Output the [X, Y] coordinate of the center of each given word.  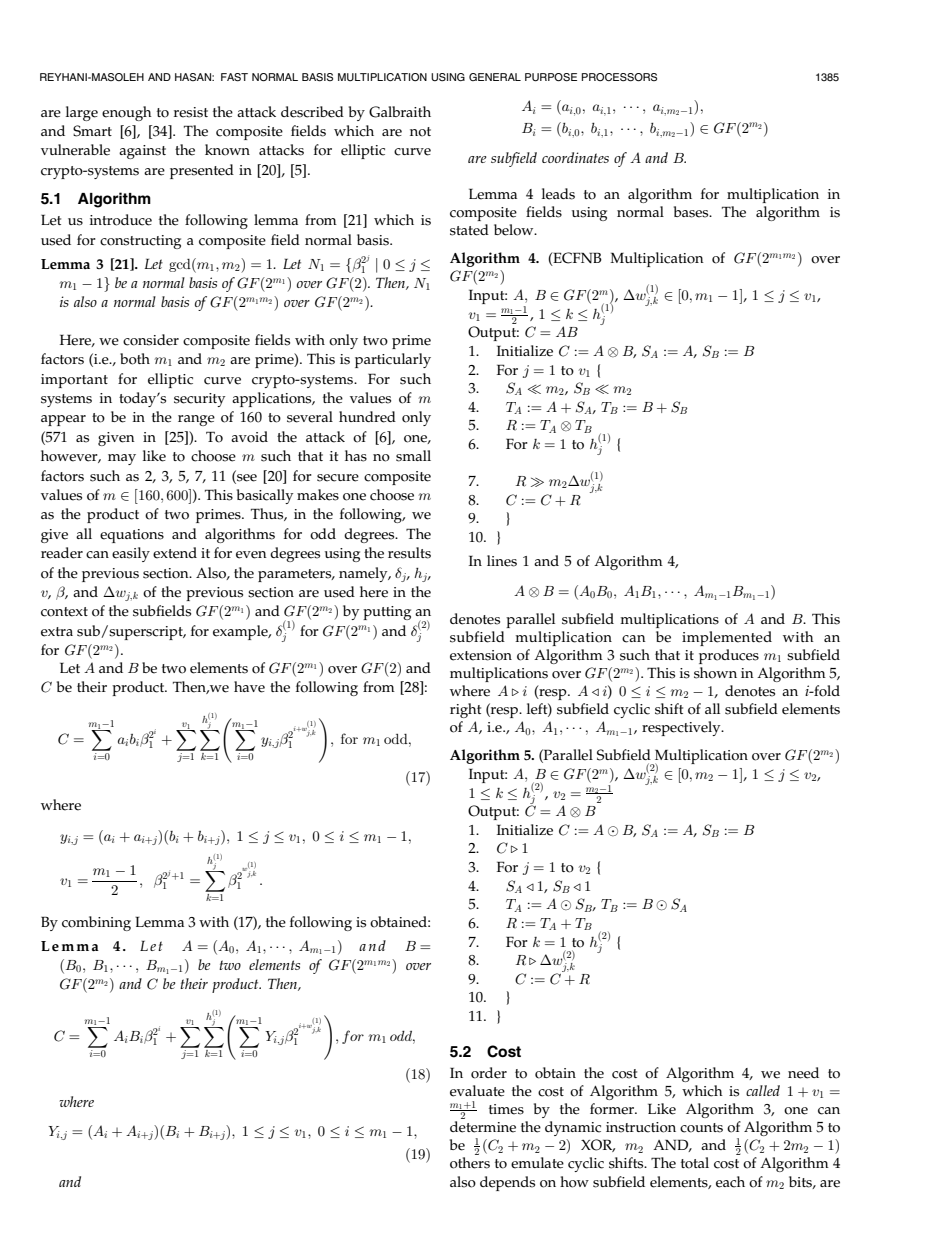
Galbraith [400, 112]
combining [96, 923]
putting [387, 613]
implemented [727, 638]
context [64, 612]
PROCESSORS [619, 77]
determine [483, 1127]
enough [127, 113]
